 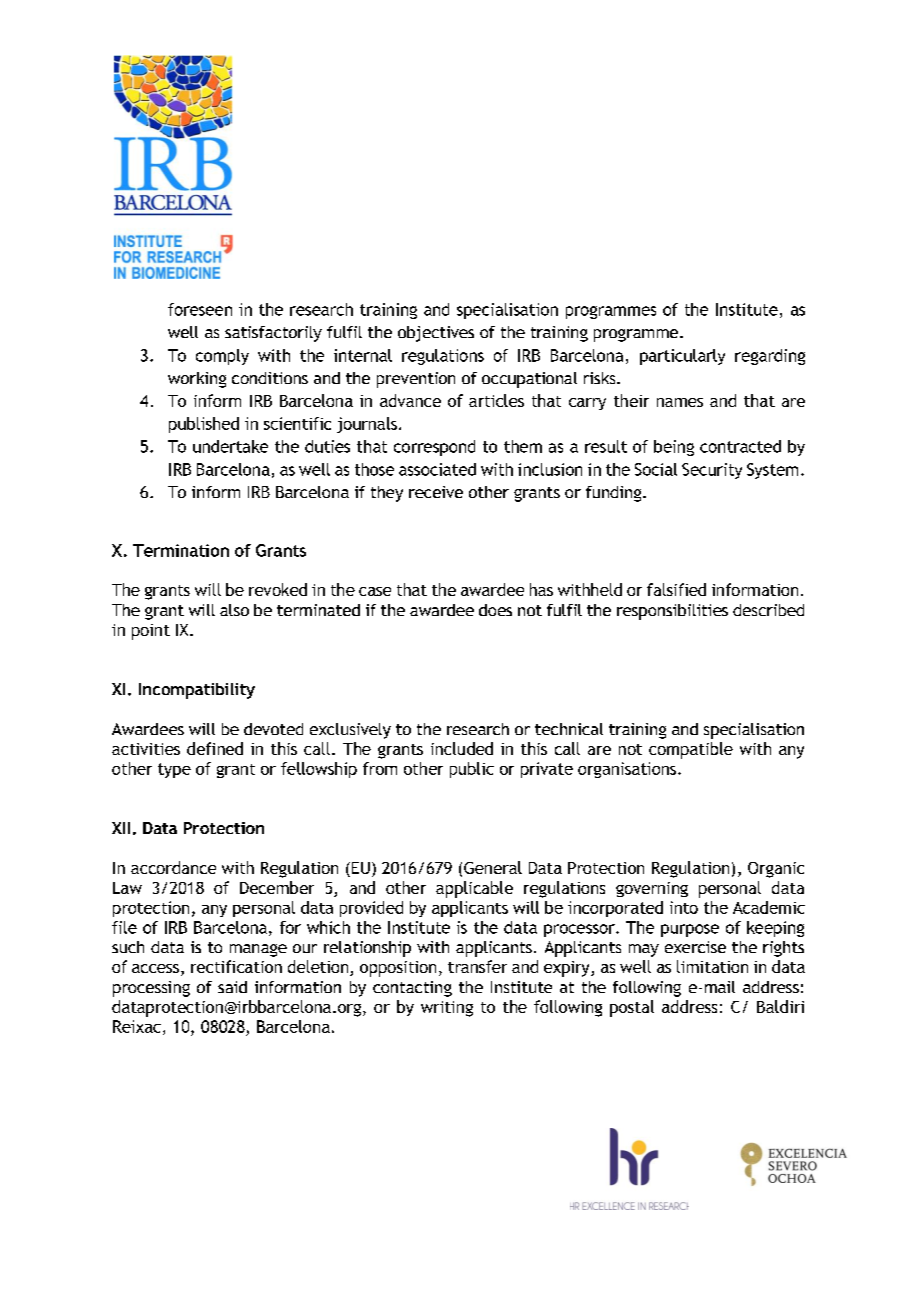 I want to click on particularly, so click(x=682, y=357).
